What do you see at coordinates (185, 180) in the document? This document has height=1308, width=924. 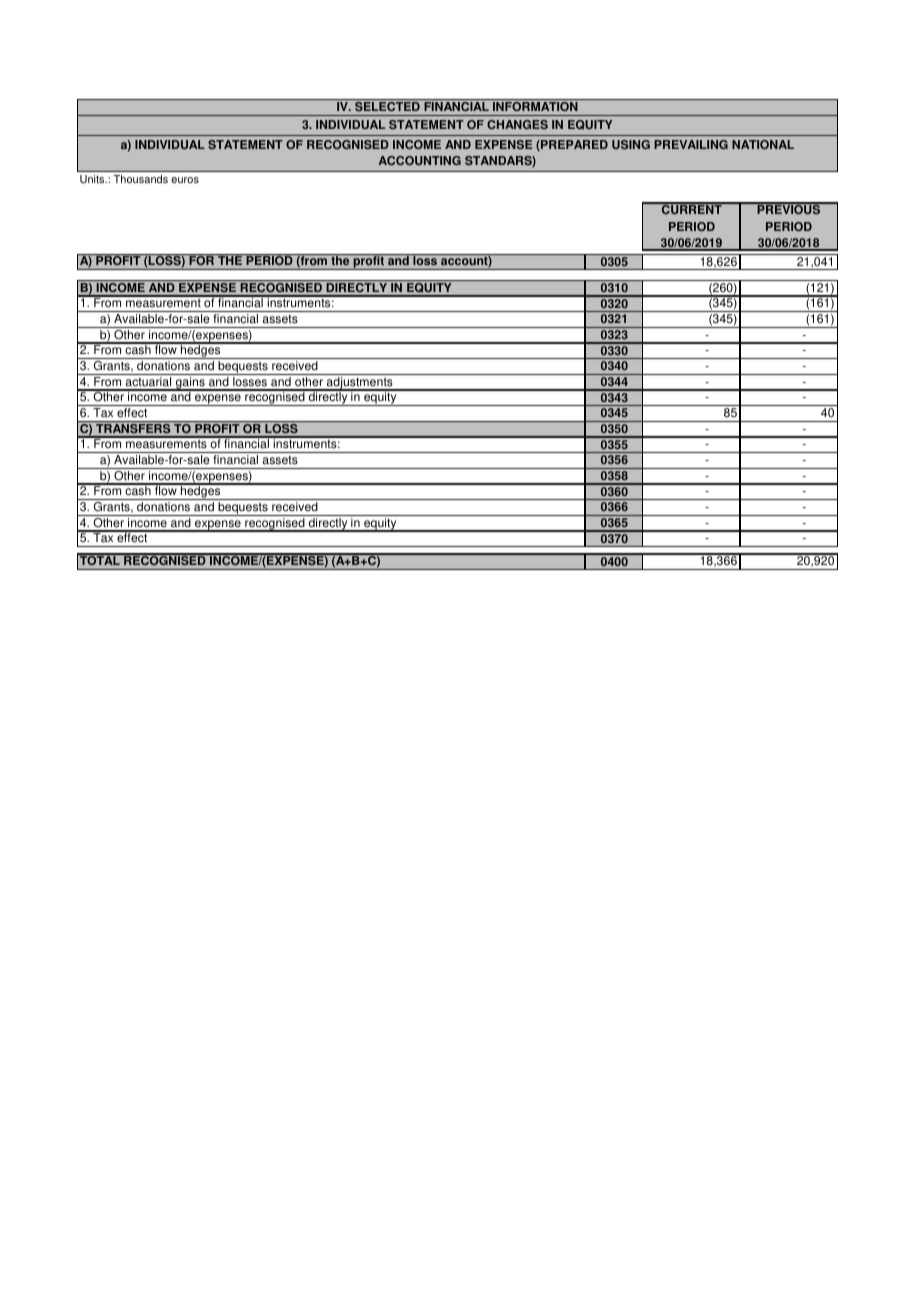 I see `euros` at bounding box center [185, 180].
